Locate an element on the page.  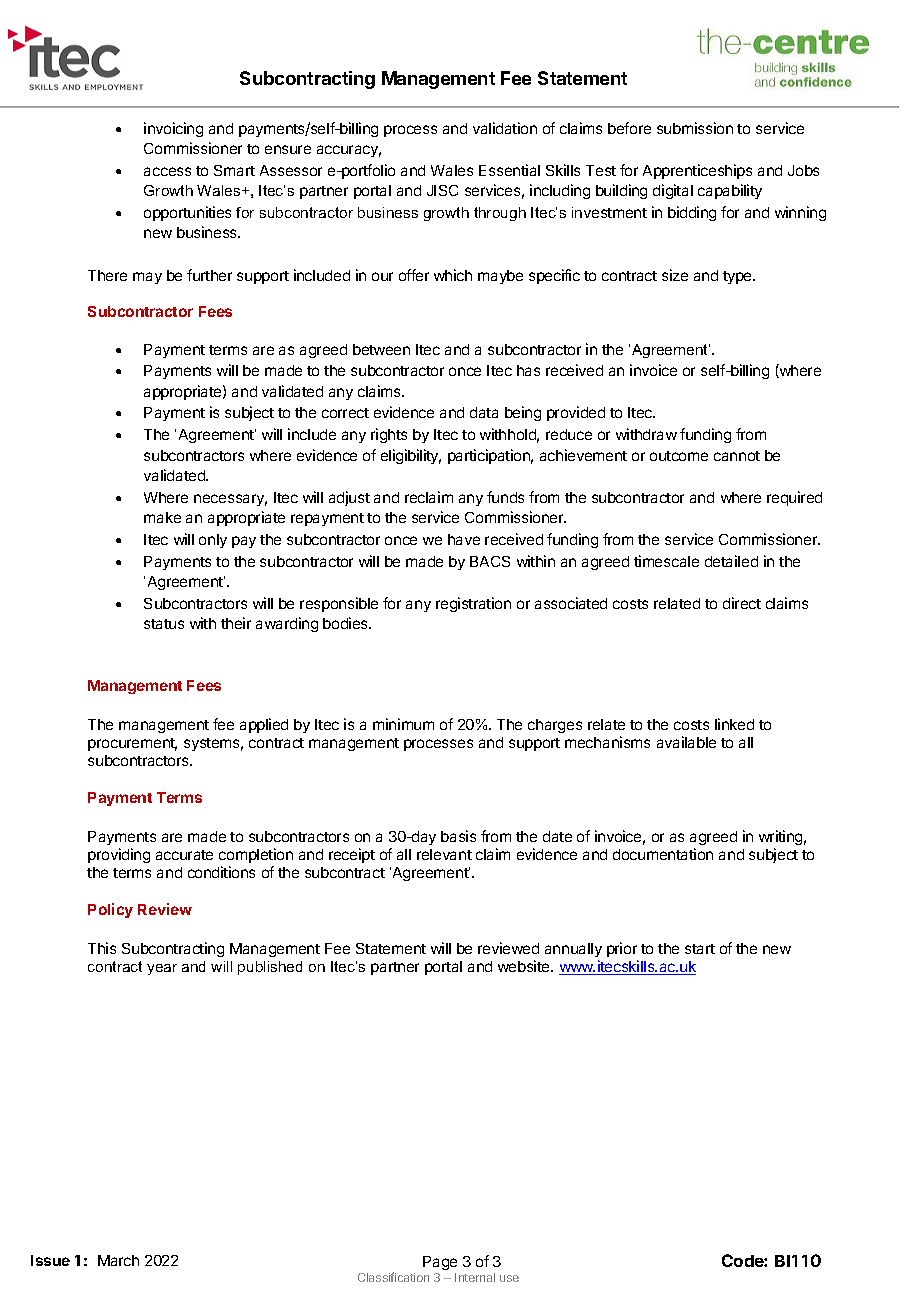
relevant is located at coordinates (444, 854).
